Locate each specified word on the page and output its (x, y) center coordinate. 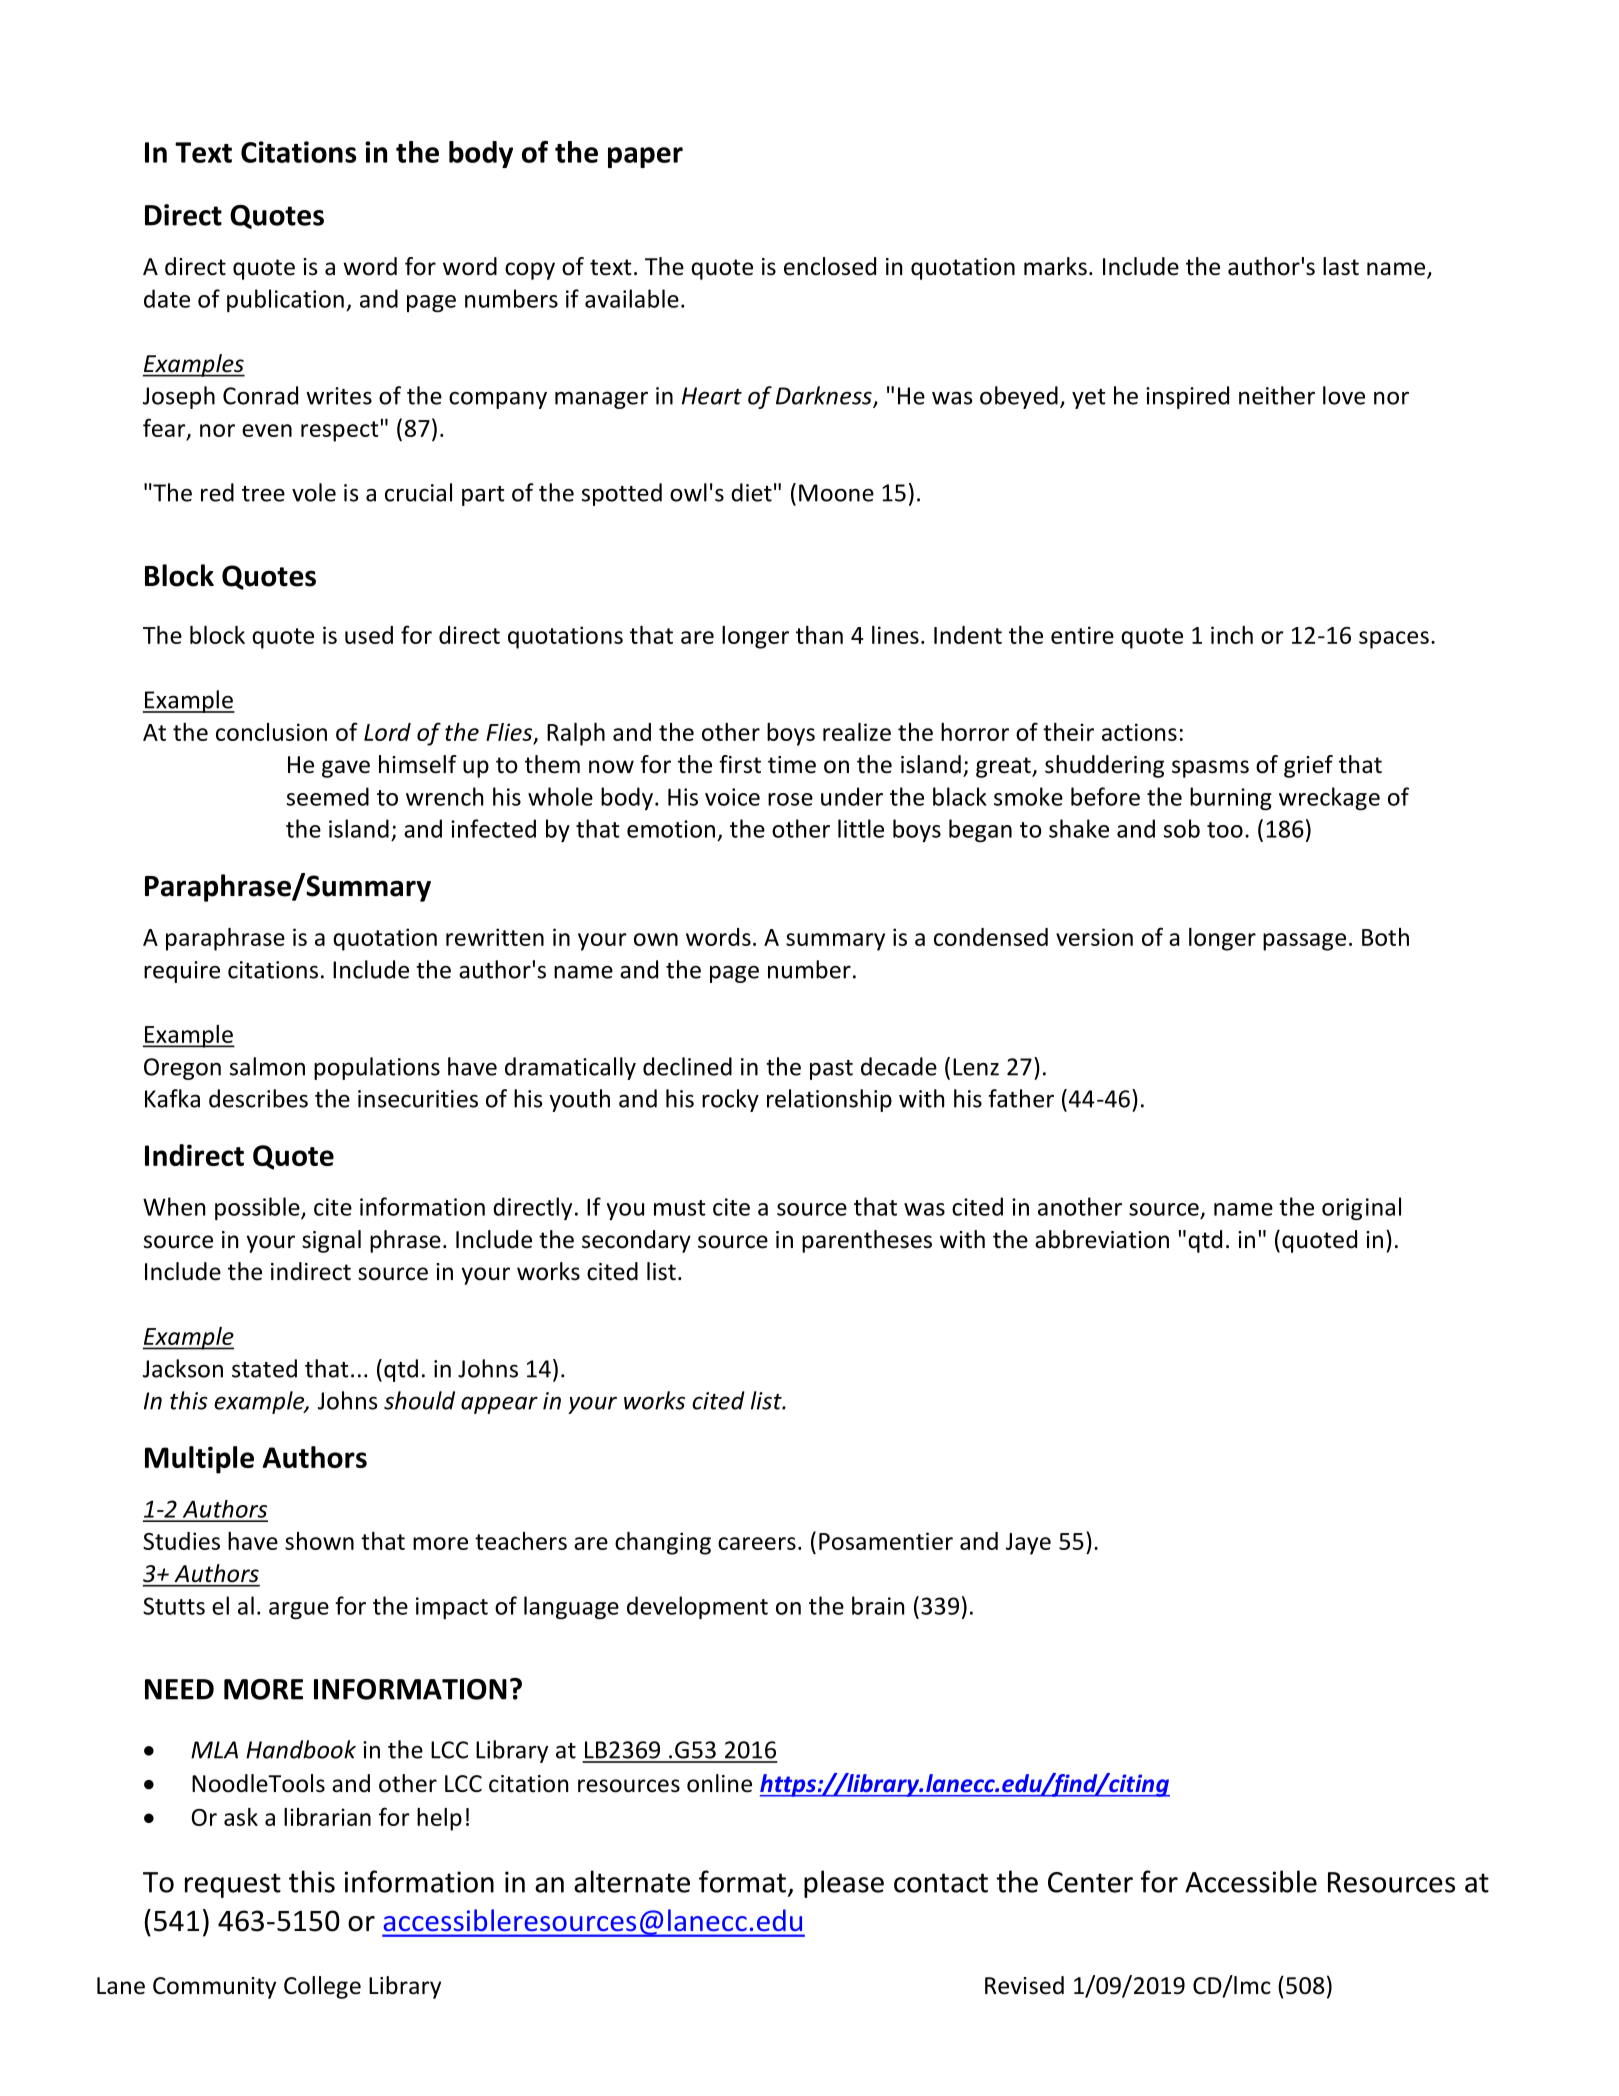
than (819, 635)
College (322, 1987)
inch (1232, 635)
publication (285, 300)
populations (377, 1068)
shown (319, 1541)
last (1341, 266)
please (844, 1884)
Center (1090, 1882)
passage (1304, 942)
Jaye (1028, 1544)
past (831, 1070)
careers (757, 1543)
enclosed (830, 266)
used (369, 635)
